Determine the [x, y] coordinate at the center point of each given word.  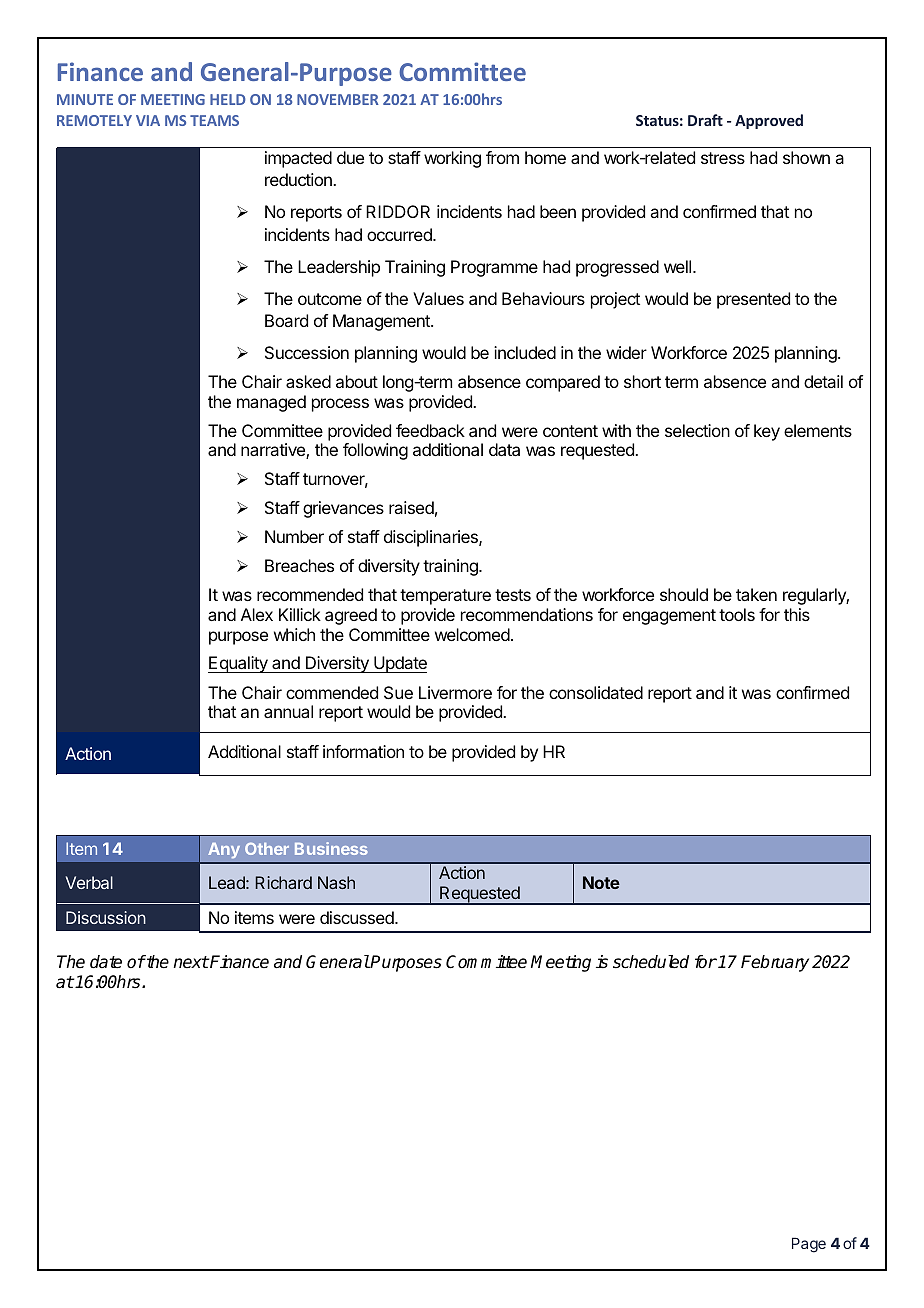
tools [737, 614]
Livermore [455, 692]
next [191, 962]
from [502, 157]
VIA [148, 120]
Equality [239, 664]
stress [723, 158]
